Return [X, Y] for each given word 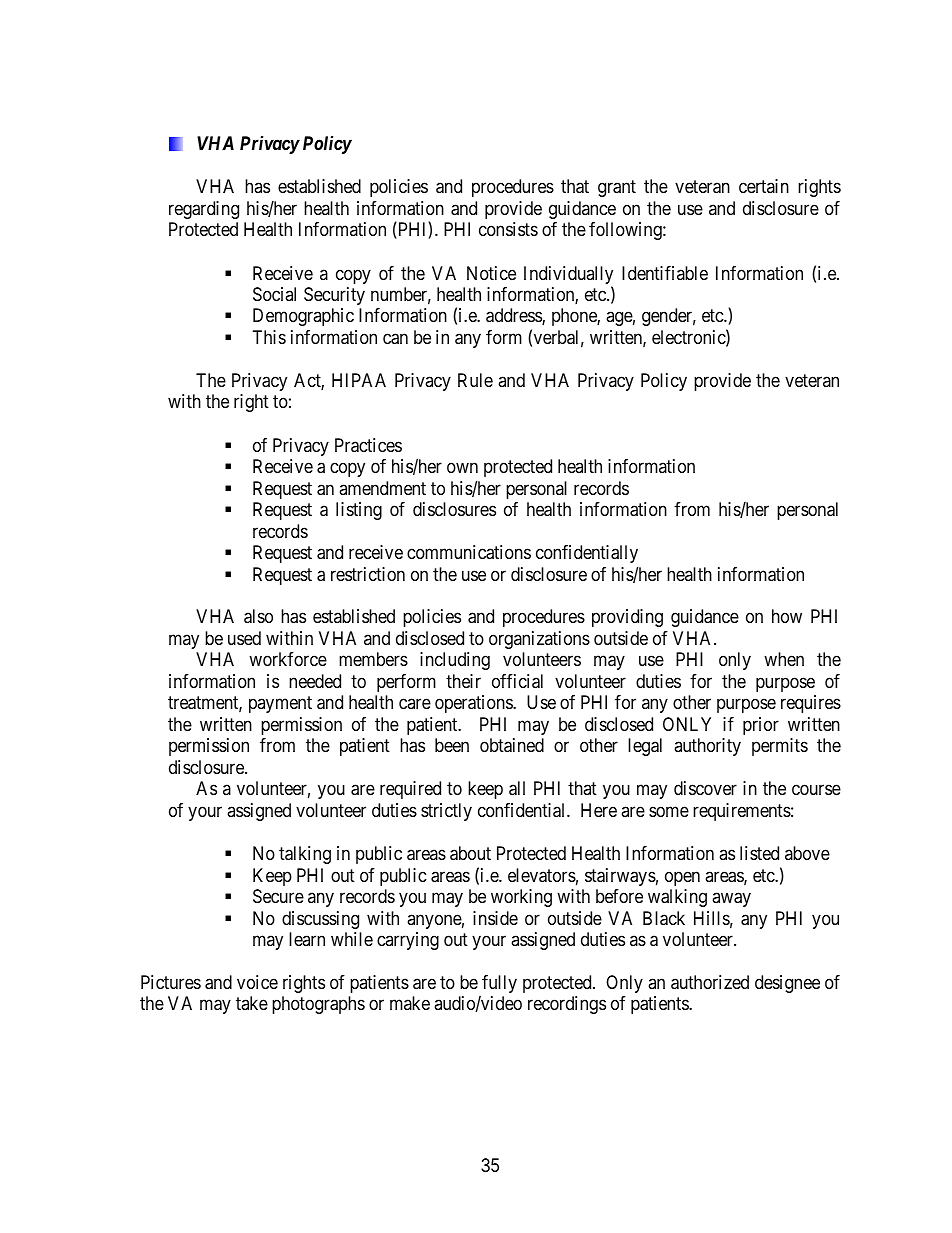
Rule [475, 380]
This [269, 337]
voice [257, 982]
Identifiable [665, 273]
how [787, 616]
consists [508, 229]
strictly [446, 812]
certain [764, 186]
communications [469, 552]
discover [705, 788]
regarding [204, 210]
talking [305, 855]
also [258, 616]
